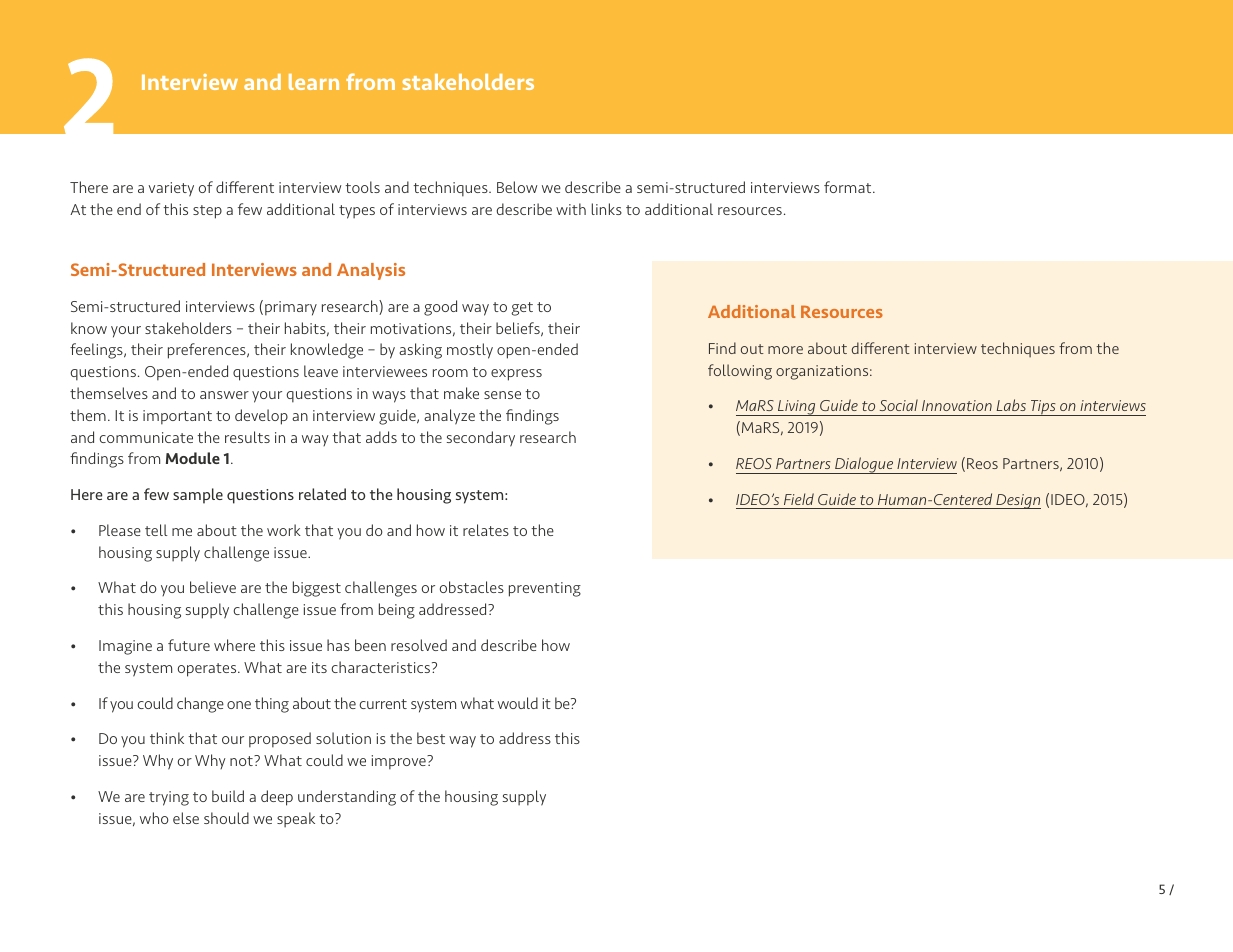  What do you see at coordinates (228, 796) in the screenshot?
I see `build` at bounding box center [228, 796].
